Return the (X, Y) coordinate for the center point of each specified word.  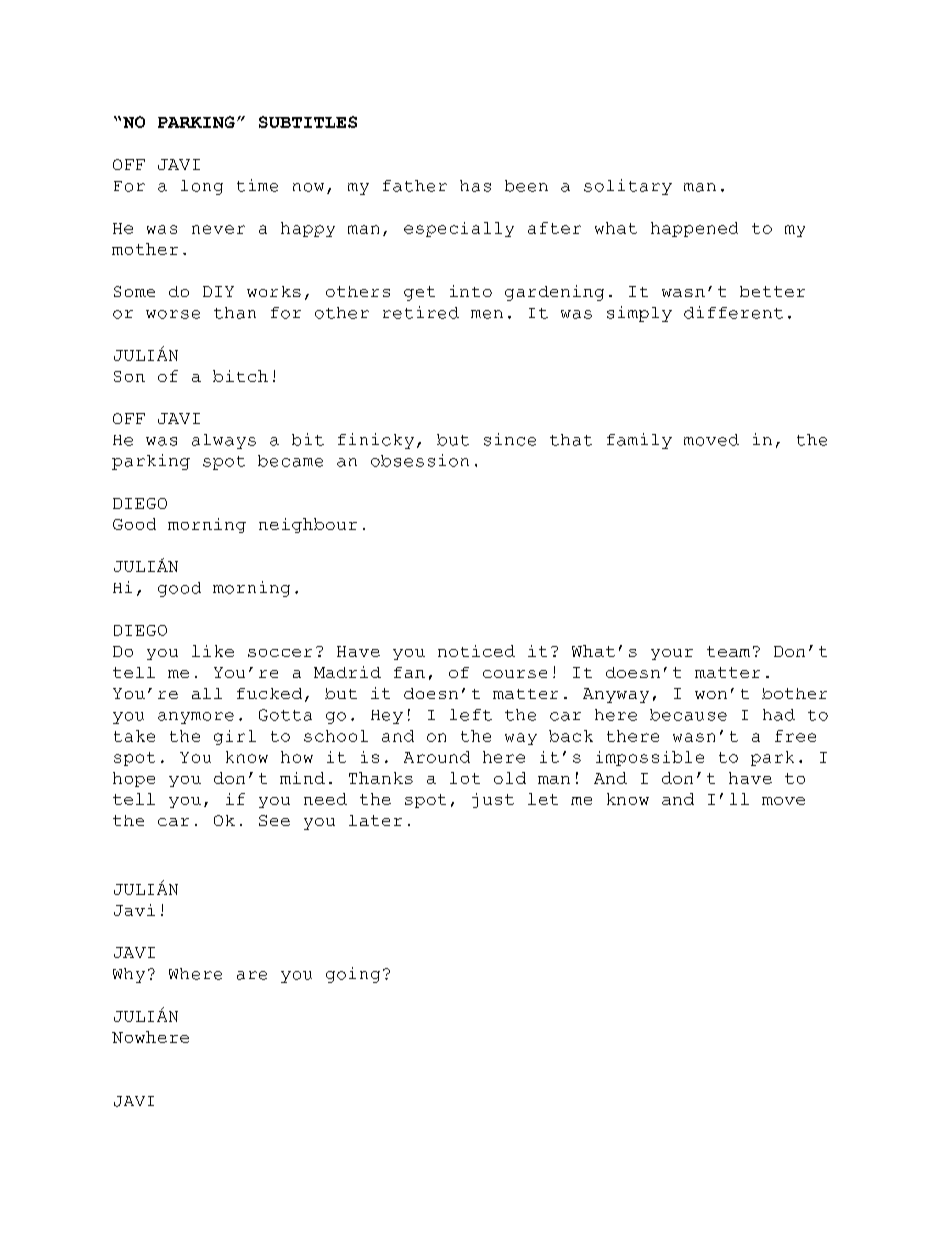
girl (235, 737)
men (487, 314)
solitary (628, 187)
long (202, 187)
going (353, 975)
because (688, 715)
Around (437, 757)
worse (173, 314)
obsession (420, 460)
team (728, 651)
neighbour (308, 525)
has (475, 186)
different (733, 312)
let (543, 799)
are (252, 975)
